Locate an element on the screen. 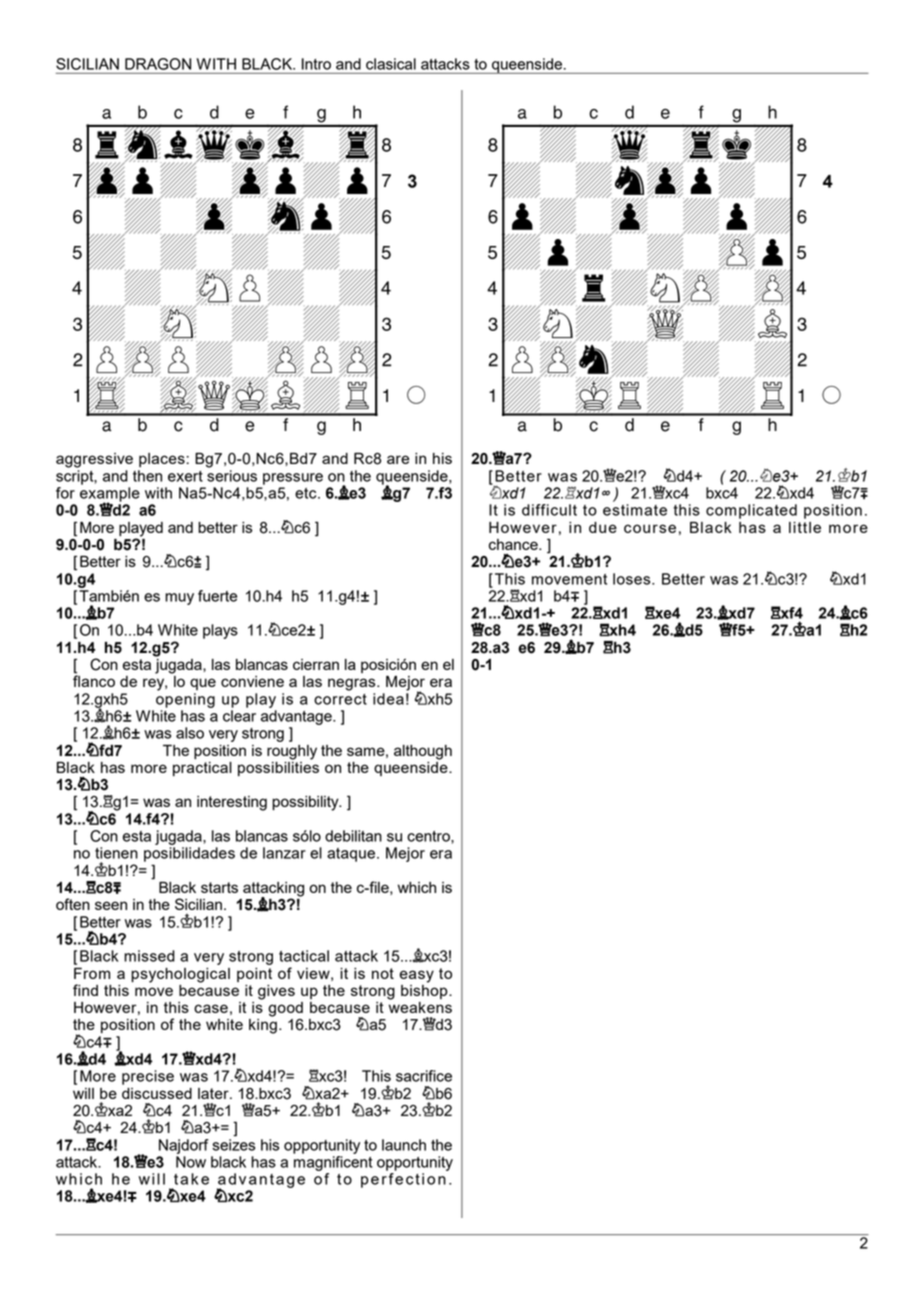 Image resolution: width=924 pixels, height=1308 pixels. places is located at coordinates (162, 460).
